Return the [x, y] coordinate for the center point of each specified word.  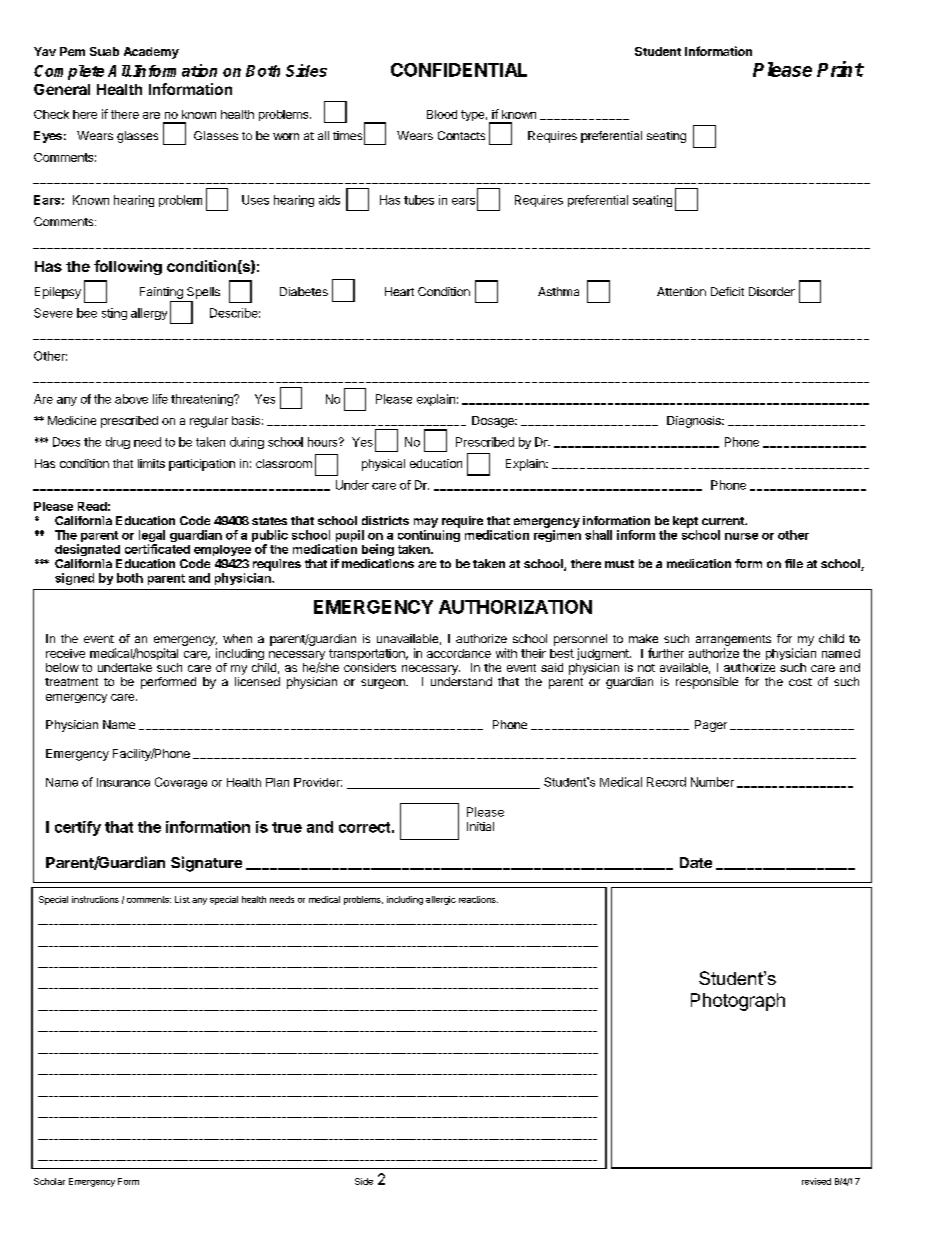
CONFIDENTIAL [459, 70]
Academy [151, 53]
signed [74, 579]
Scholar [49, 1181]
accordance [459, 653]
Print [840, 69]
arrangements [733, 642]
